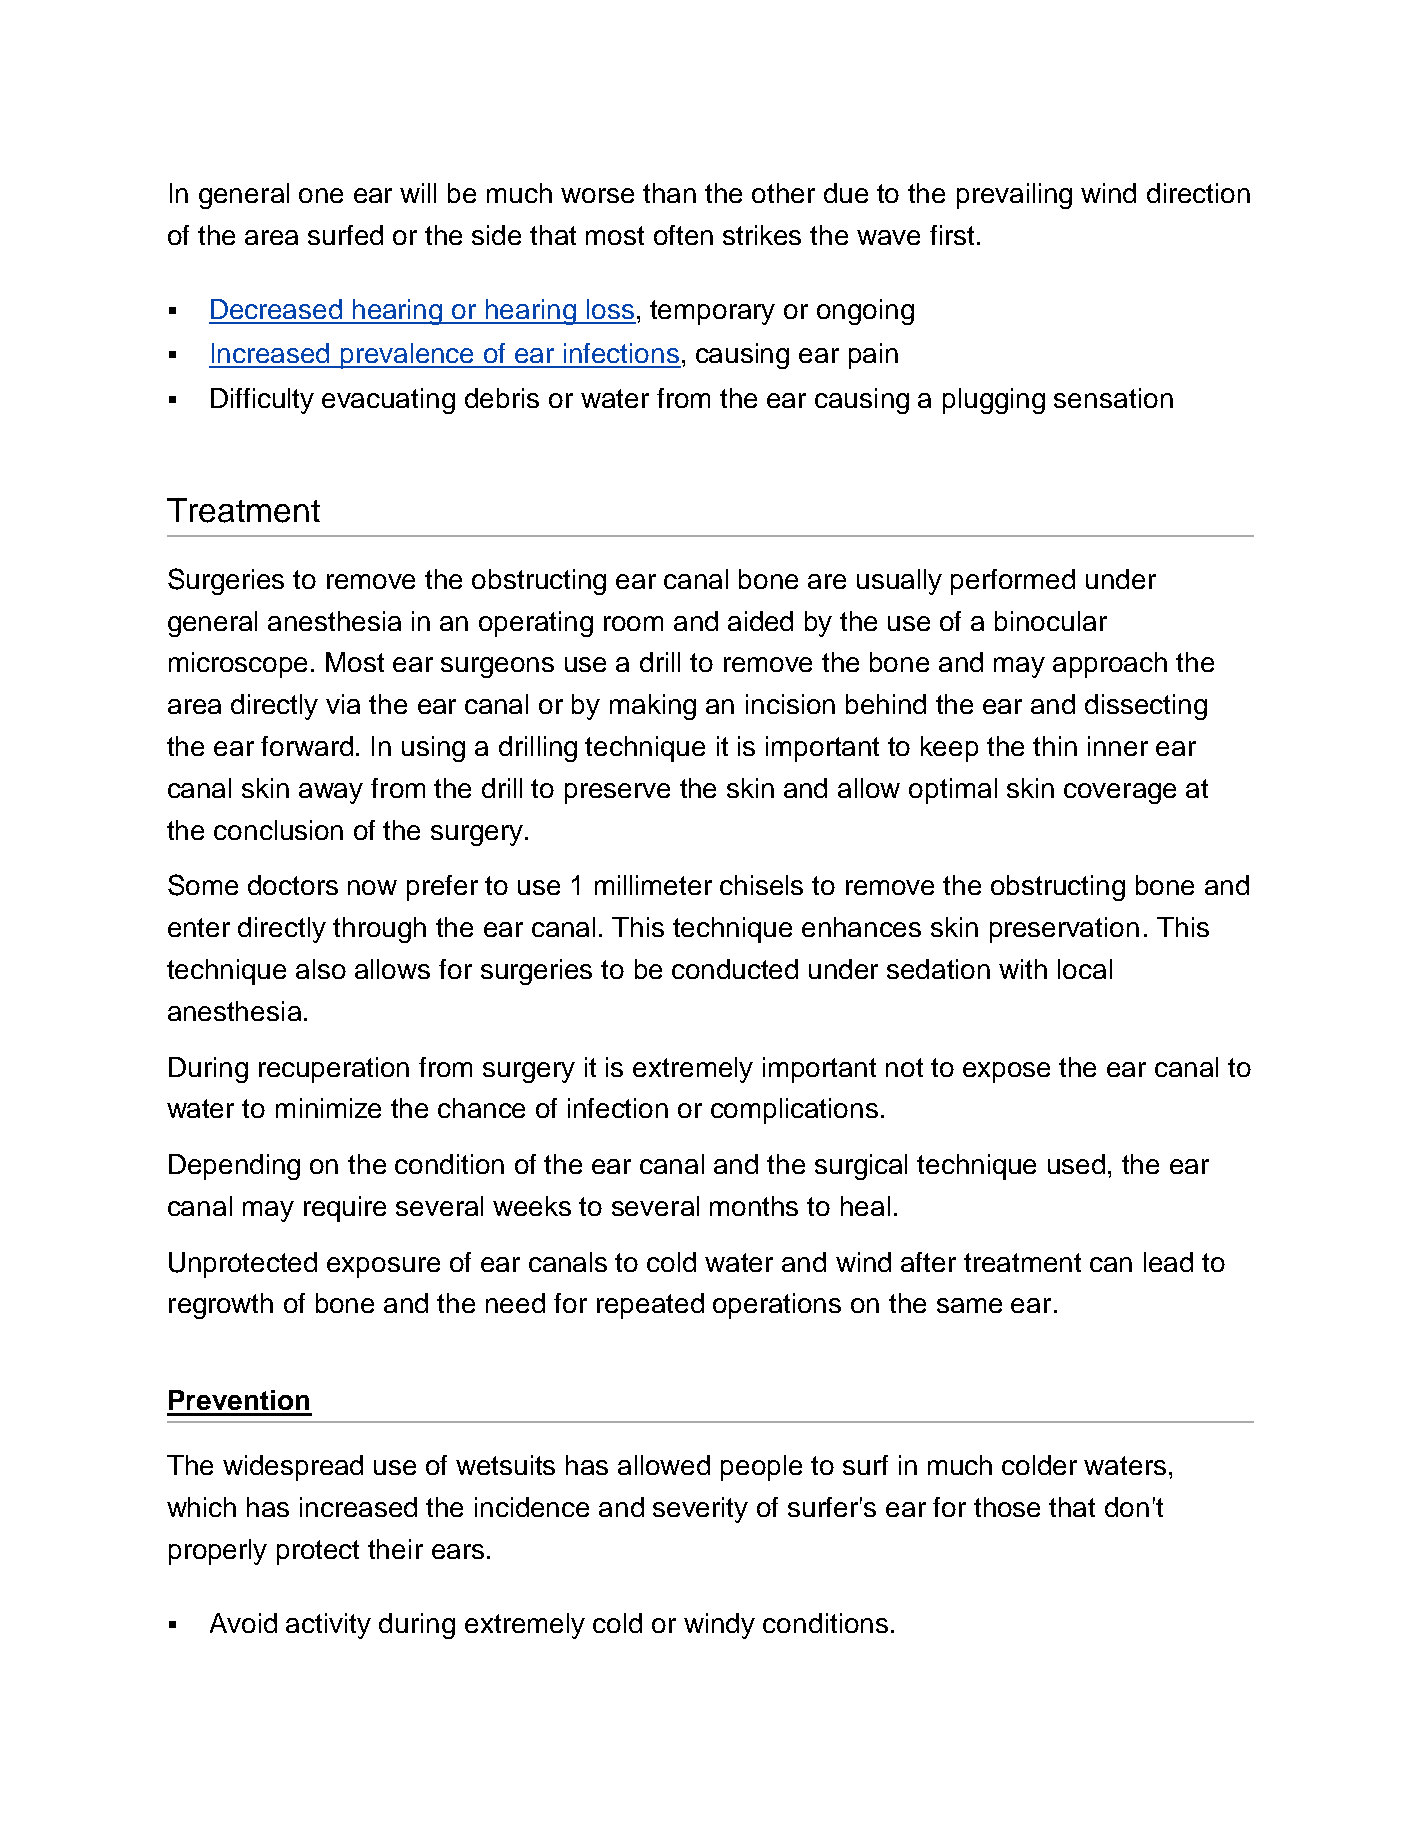 The width and height of the screenshot is (1421, 1839). I want to click on often, so click(683, 235).
